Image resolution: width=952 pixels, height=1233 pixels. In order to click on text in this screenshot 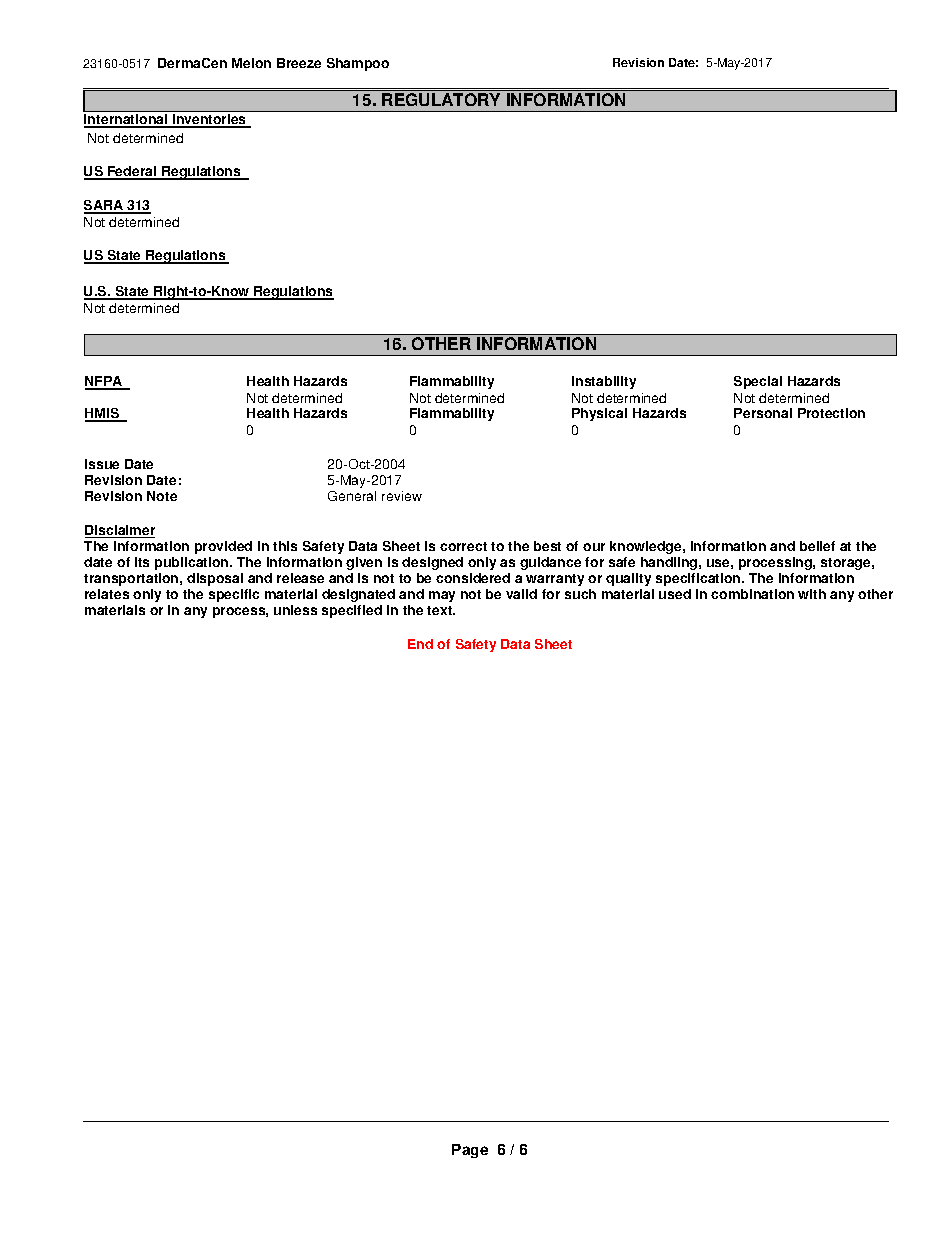, I will do `click(441, 610)`.
